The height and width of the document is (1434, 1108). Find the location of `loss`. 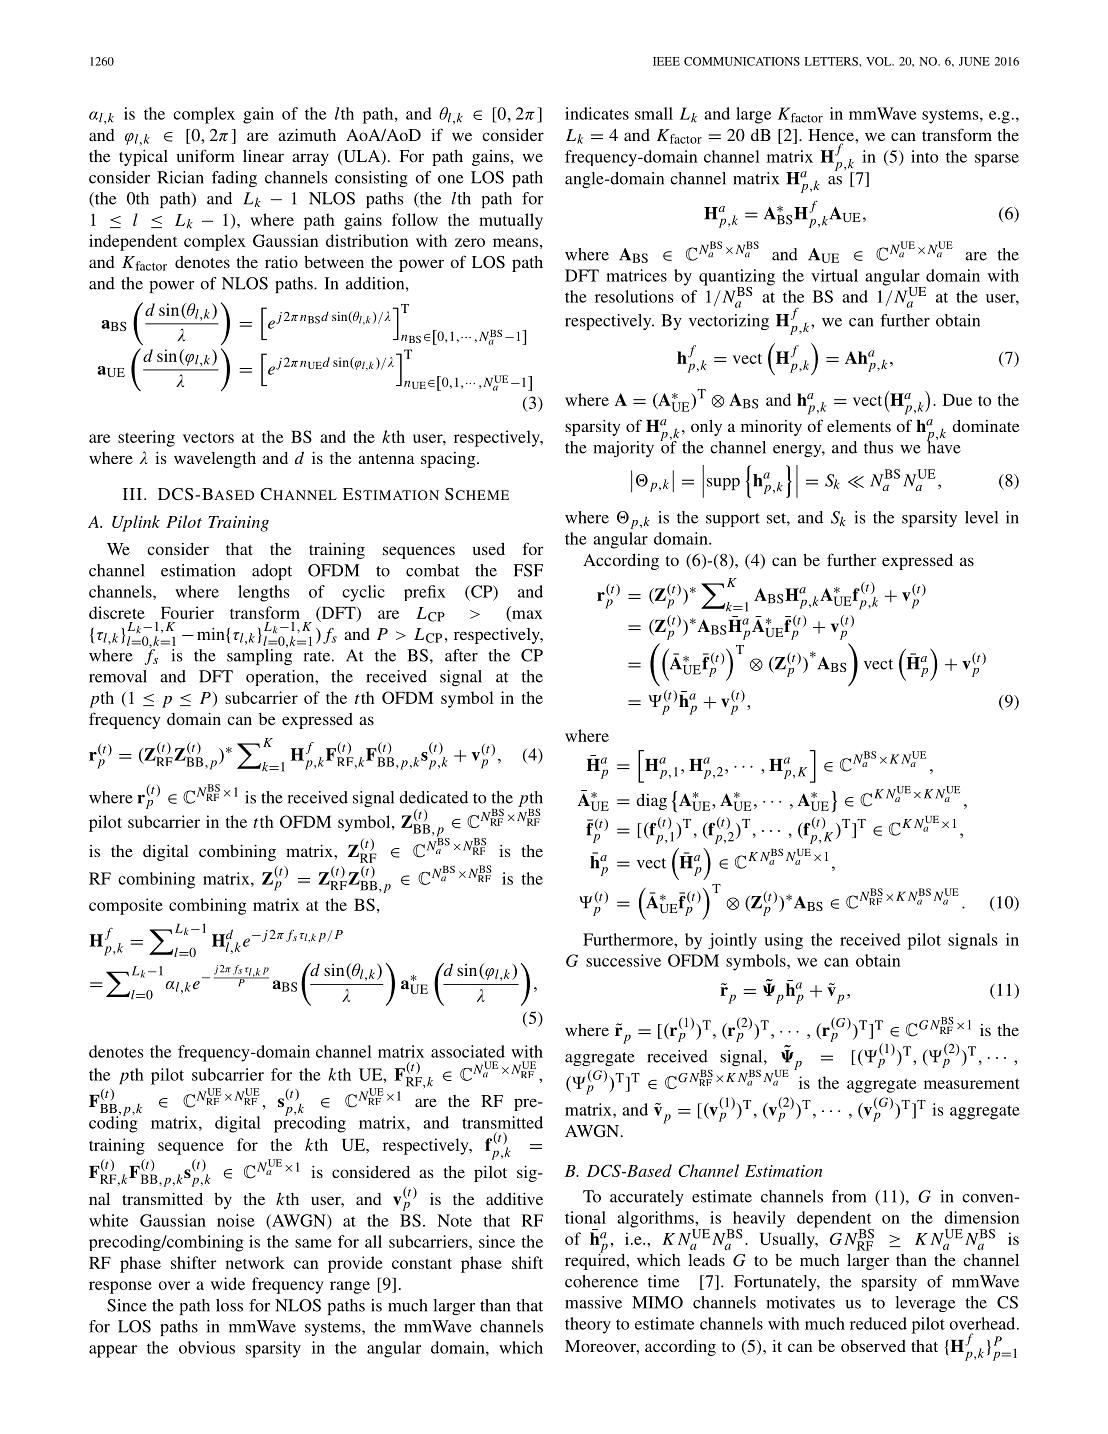

loss is located at coordinates (229, 1305).
